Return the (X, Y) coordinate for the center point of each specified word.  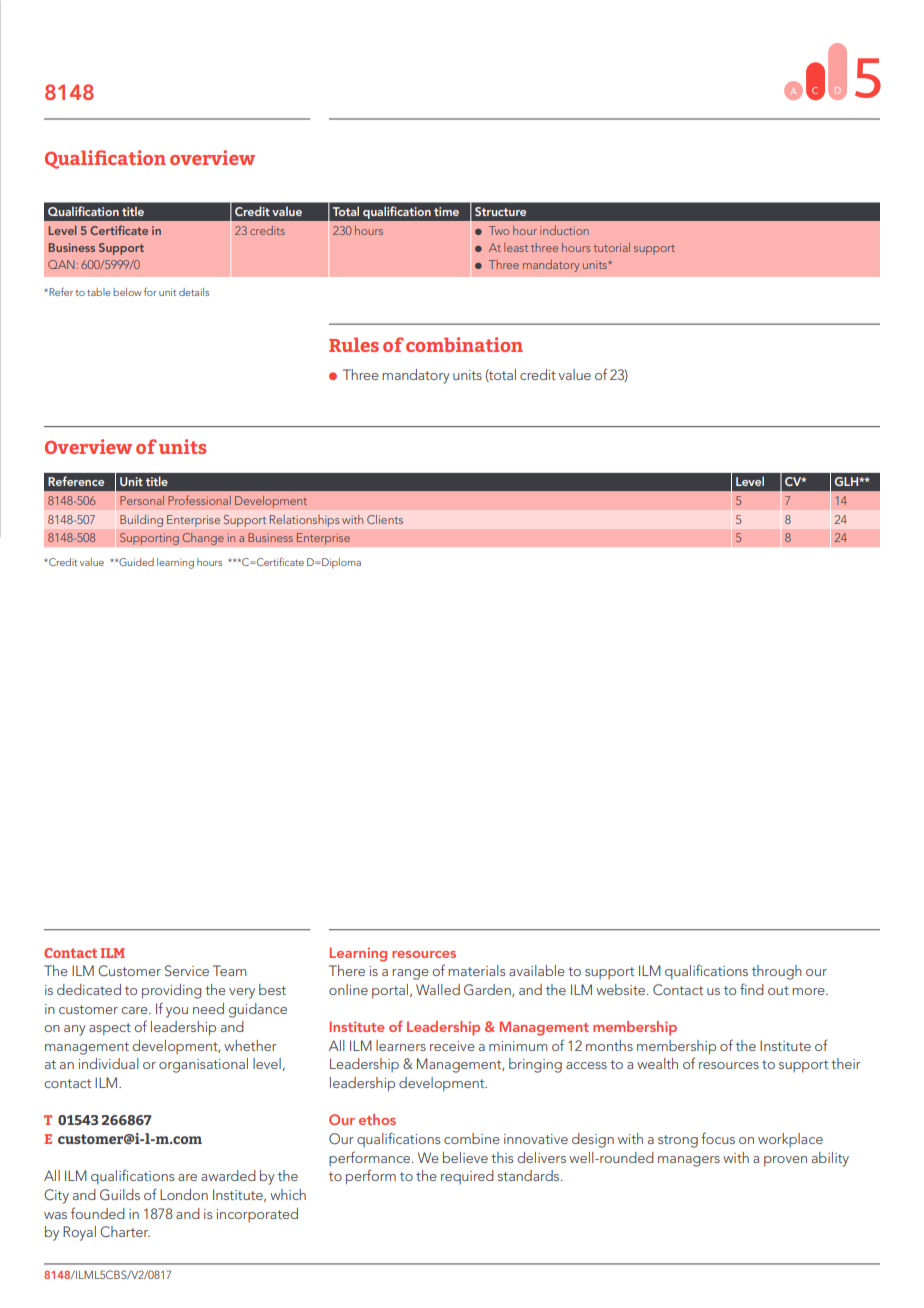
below (127, 292)
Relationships (304, 521)
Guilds (120, 1195)
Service (187, 970)
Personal (142, 500)
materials (476, 970)
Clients (385, 519)
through (777, 972)
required (467, 1177)
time (446, 211)
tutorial (612, 247)
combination (464, 344)
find (752, 989)
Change (203, 538)
